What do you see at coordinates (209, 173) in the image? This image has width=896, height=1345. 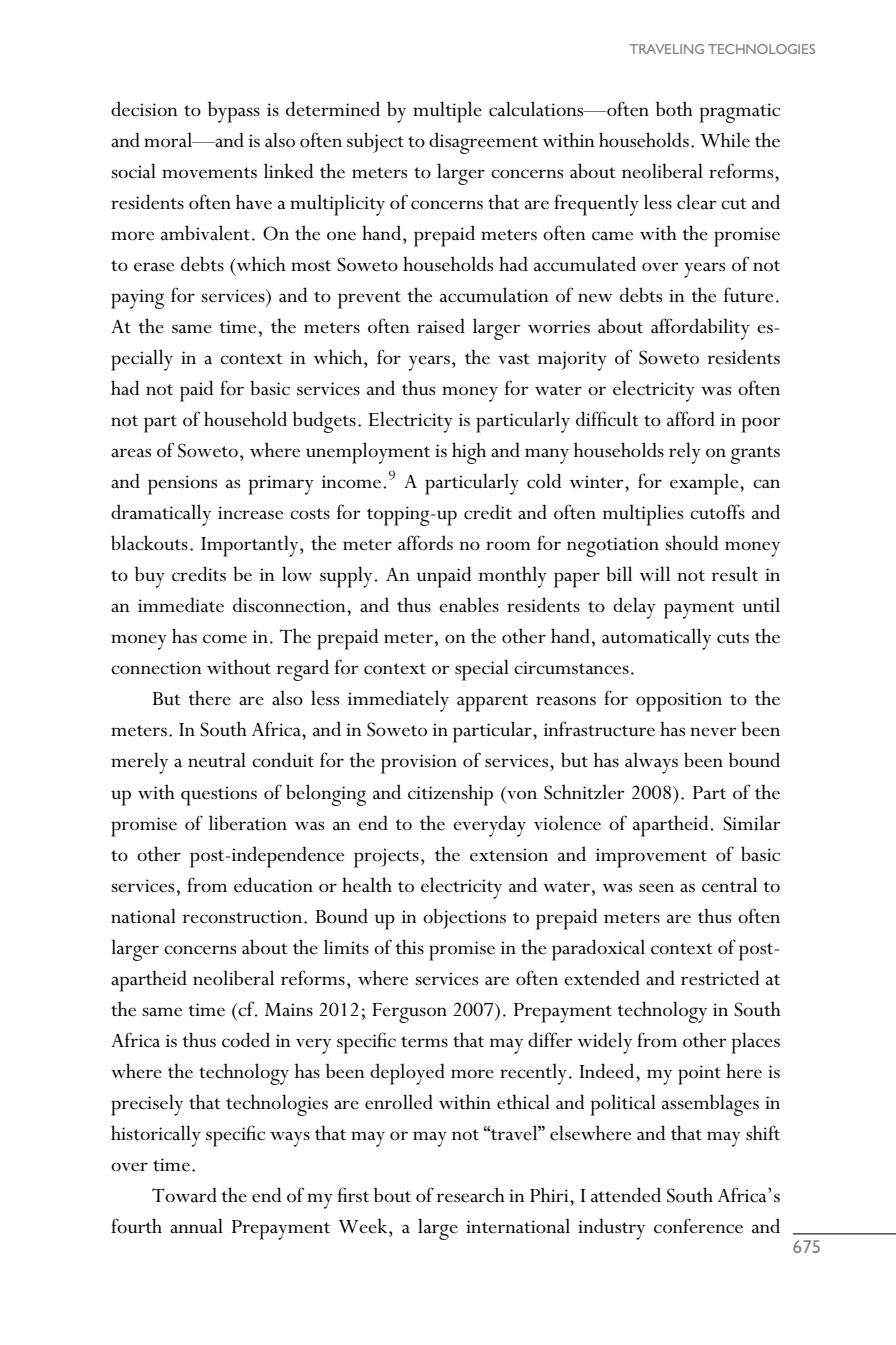 I see `movements` at bounding box center [209, 173].
